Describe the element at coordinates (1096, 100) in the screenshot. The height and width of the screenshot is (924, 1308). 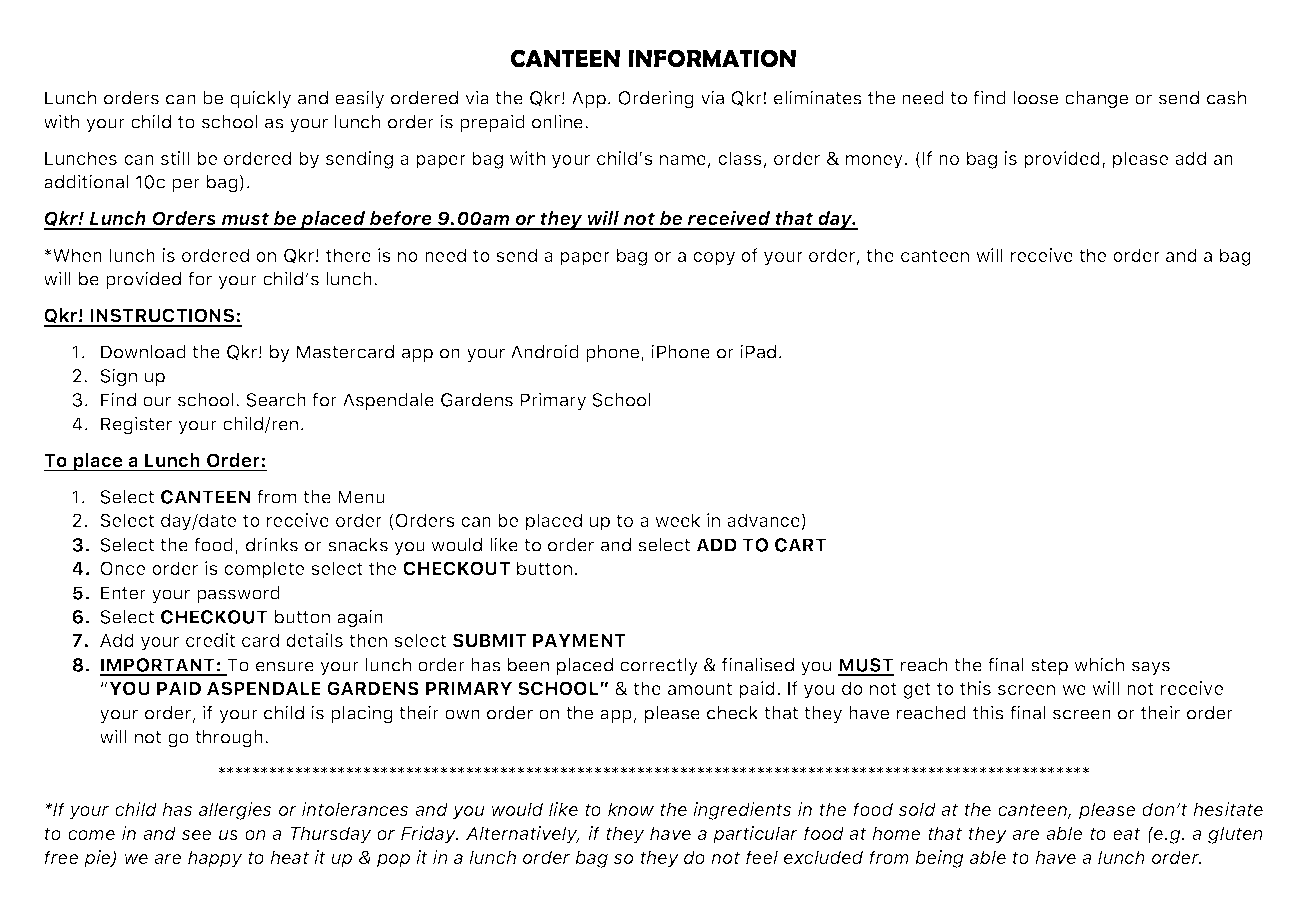
I see `change` at that location.
